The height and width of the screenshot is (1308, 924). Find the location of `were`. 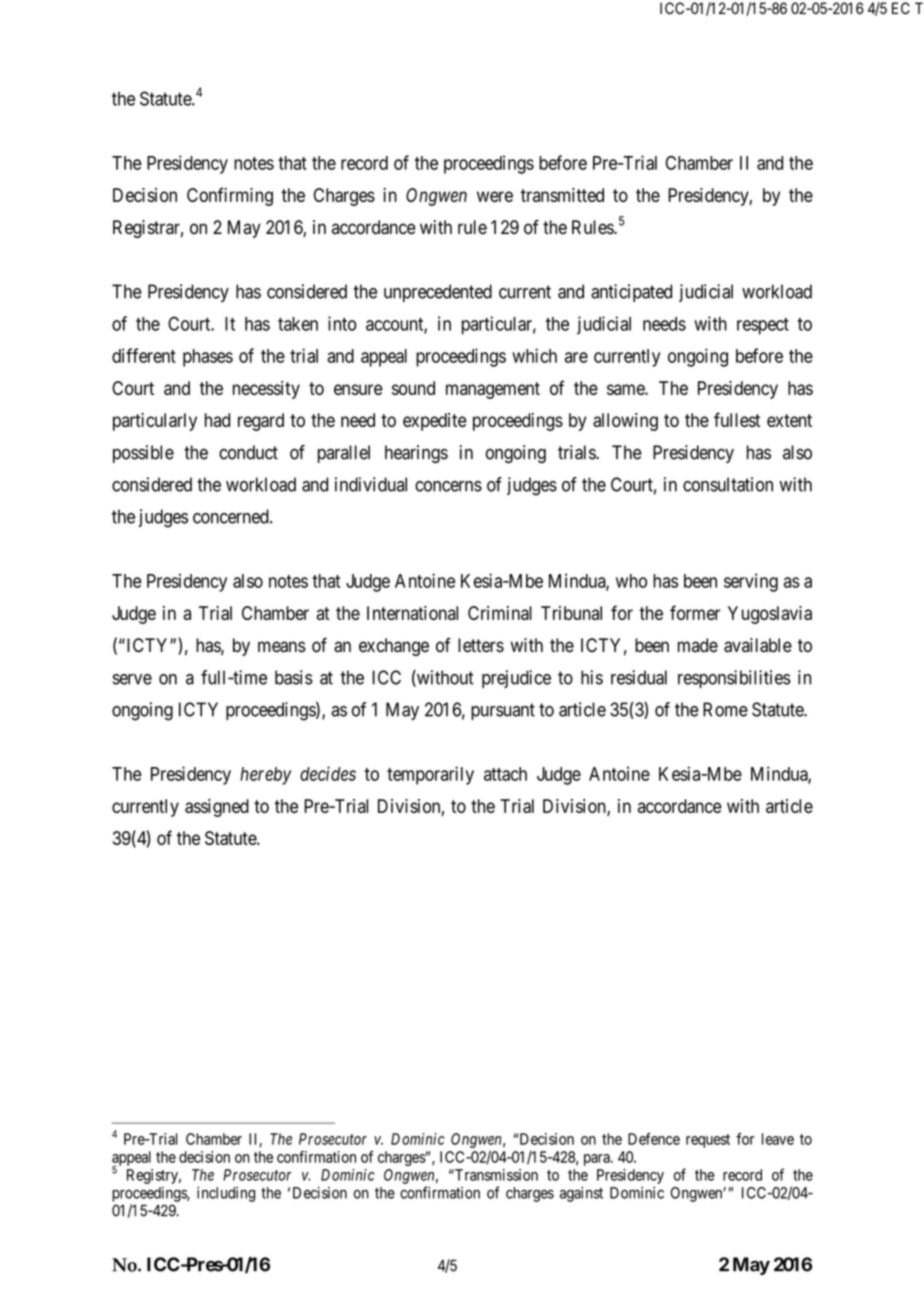

were is located at coordinates (495, 196).
